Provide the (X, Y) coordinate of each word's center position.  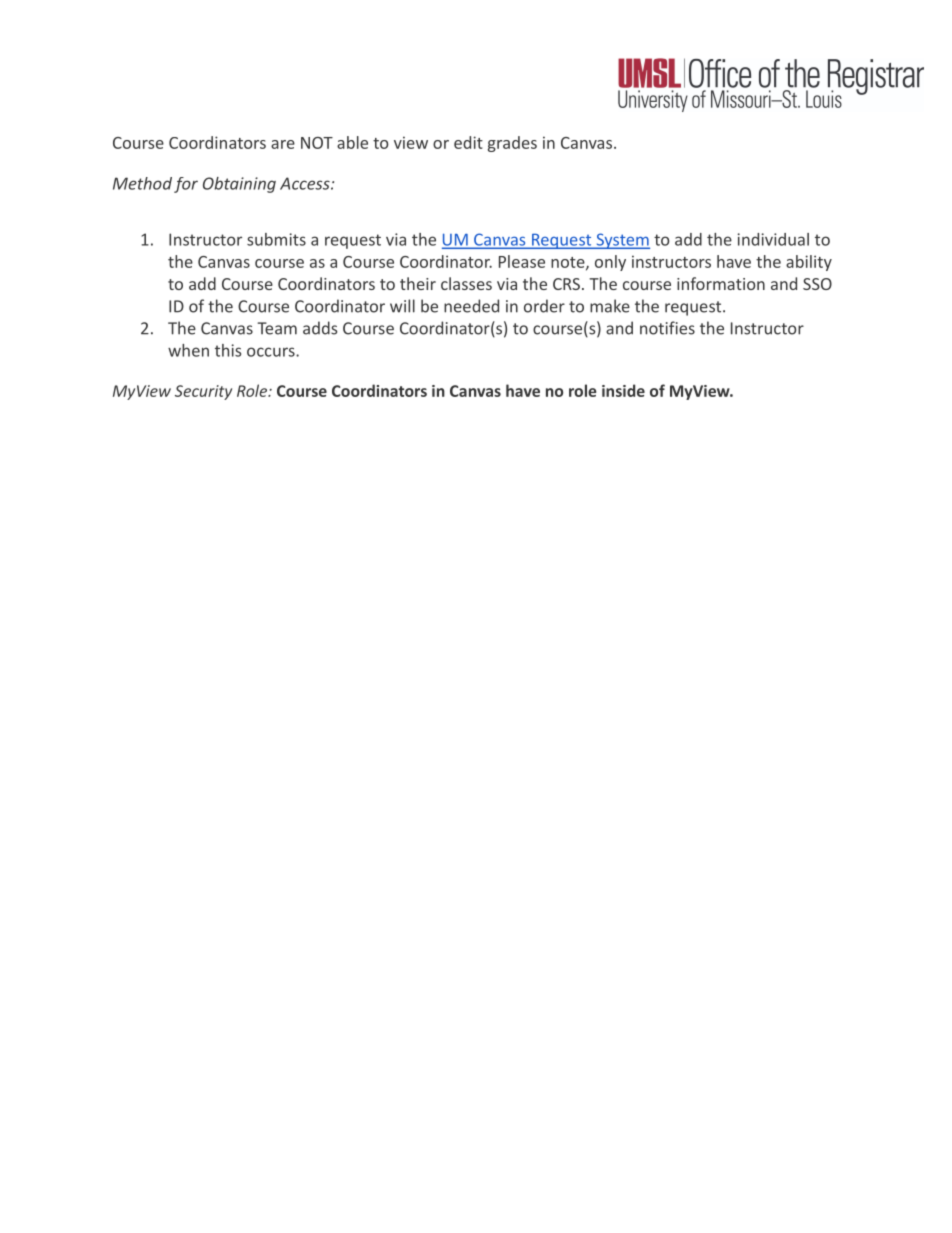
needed (471, 306)
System (622, 241)
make (610, 306)
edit (468, 142)
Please (522, 261)
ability (809, 263)
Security (203, 392)
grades (512, 144)
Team (277, 328)
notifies (667, 328)
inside (623, 390)
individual (773, 239)
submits (276, 239)
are (283, 144)
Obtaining (239, 185)
